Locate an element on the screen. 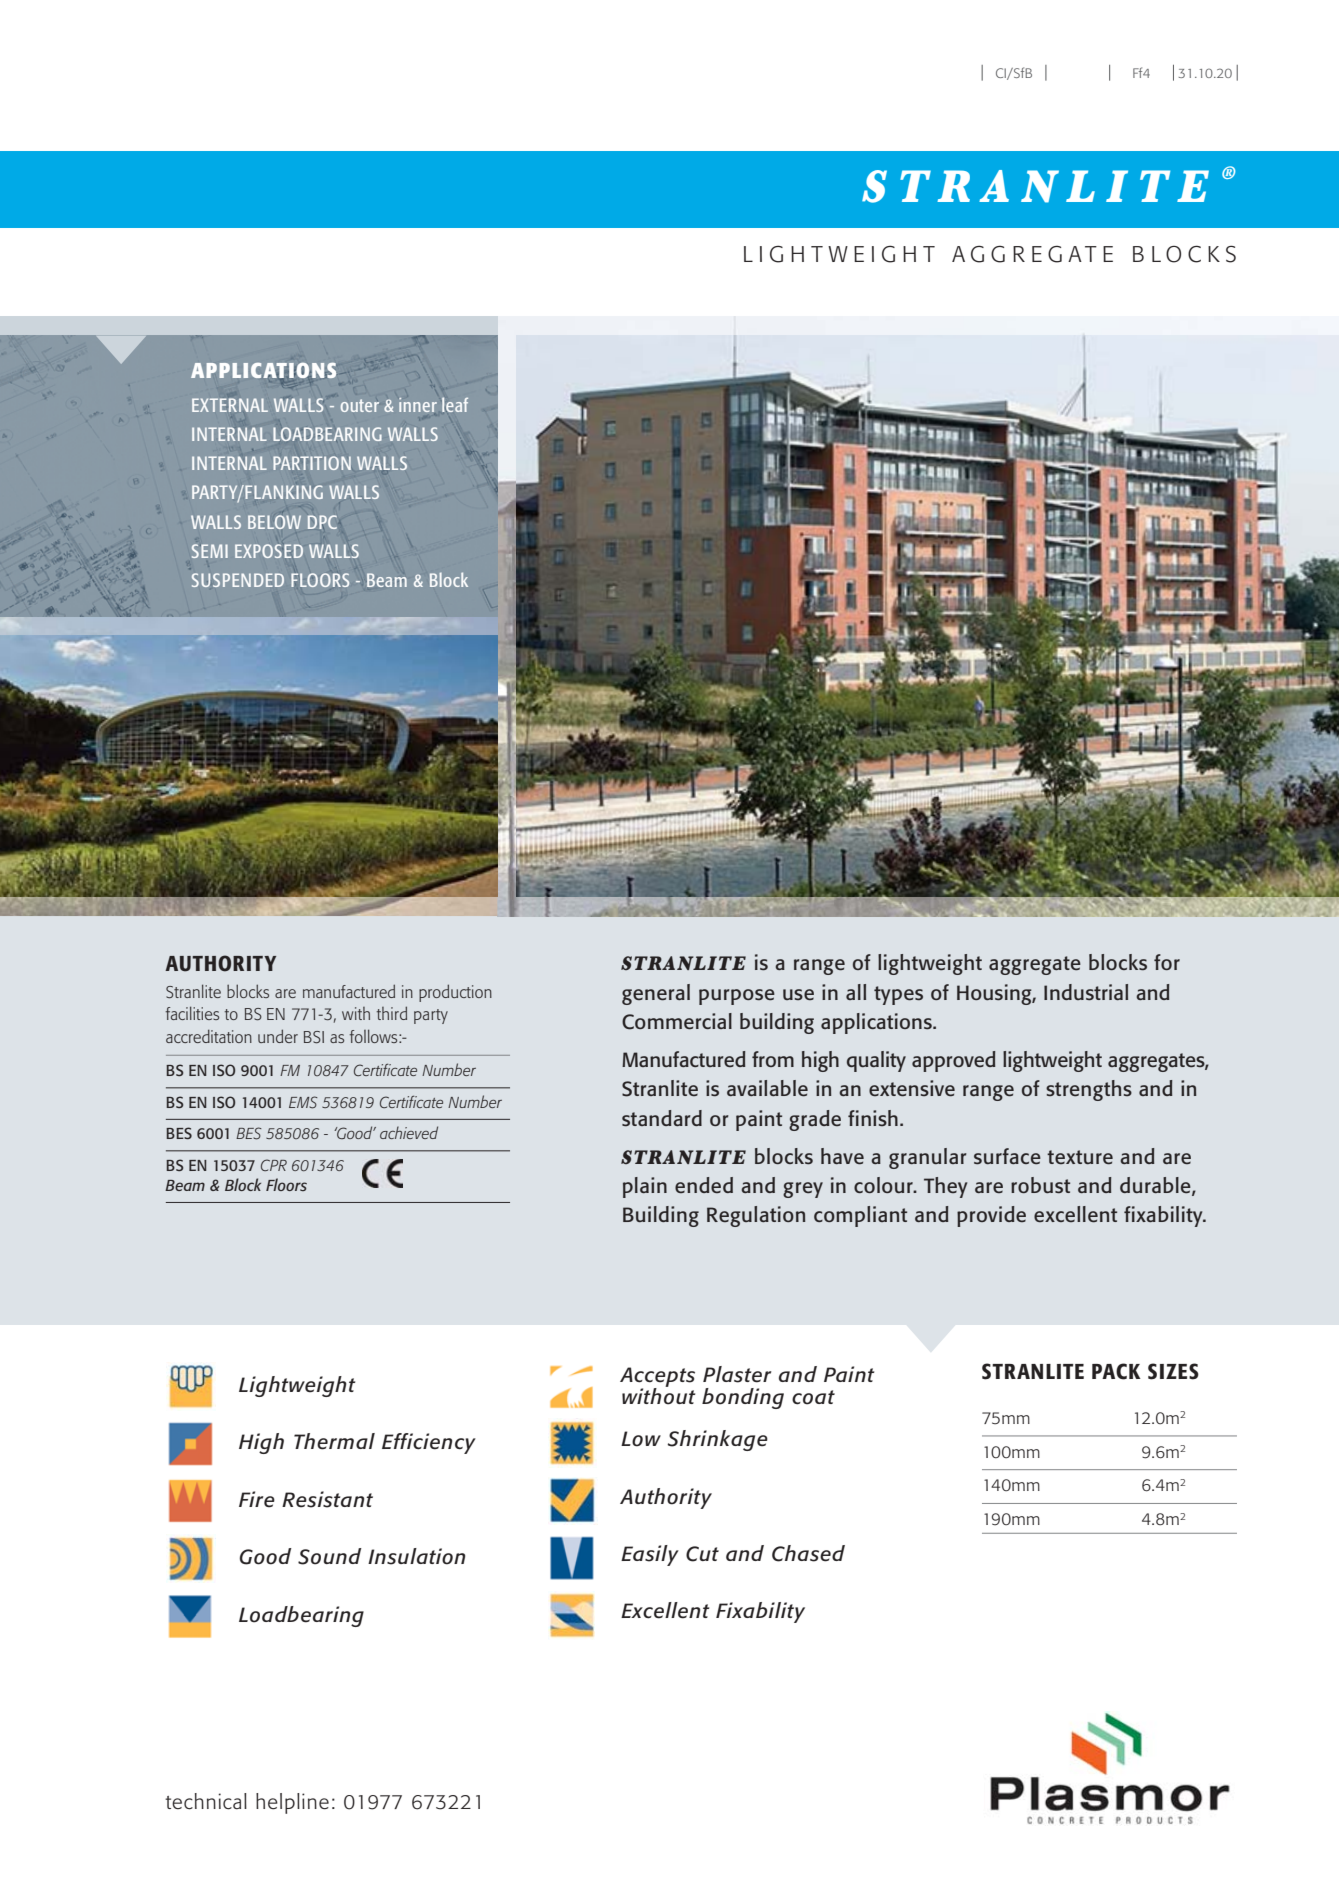 The height and width of the screenshot is (1894, 1339). strengths is located at coordinates (1089, 1090).
